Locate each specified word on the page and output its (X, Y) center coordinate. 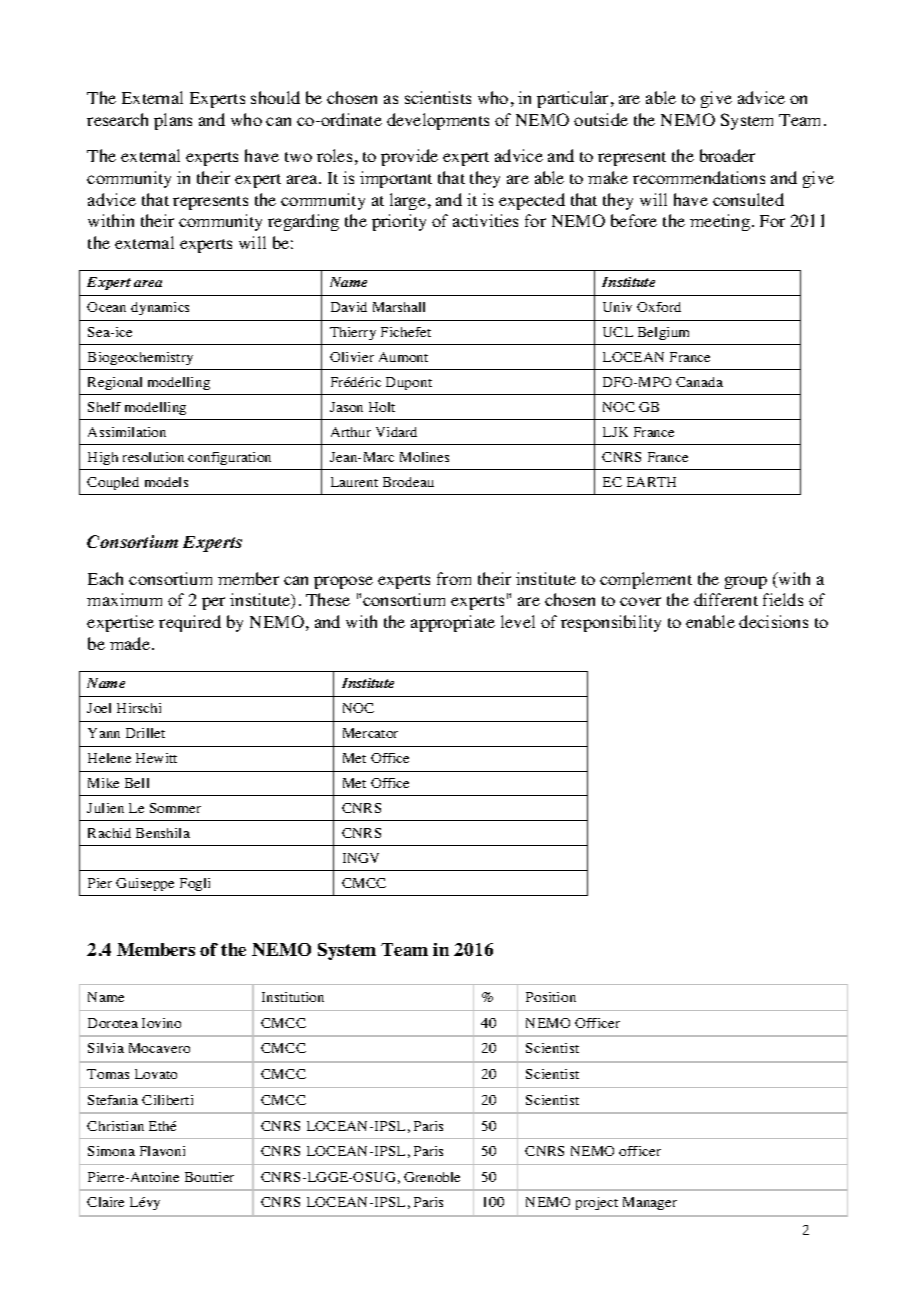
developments (438, 121)
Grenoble (432, 1177)
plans (173, 121)
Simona (111, 1151)
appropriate (453, 623)
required (190, 623)
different (726, 599)
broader (727, 155)
